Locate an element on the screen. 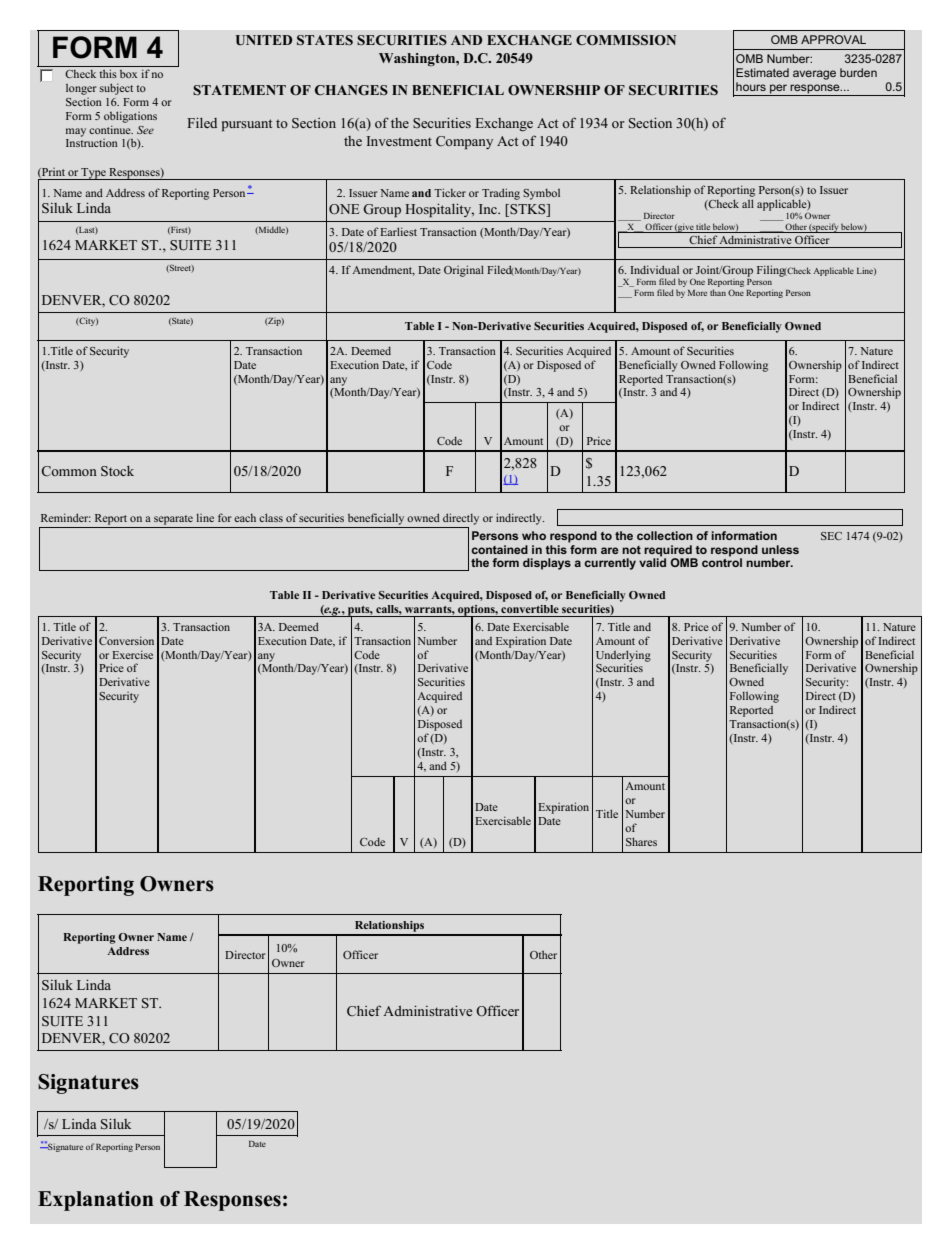 The height and width of the screenshot is (1233, 952). separate is located at coordinates (173, 520).
